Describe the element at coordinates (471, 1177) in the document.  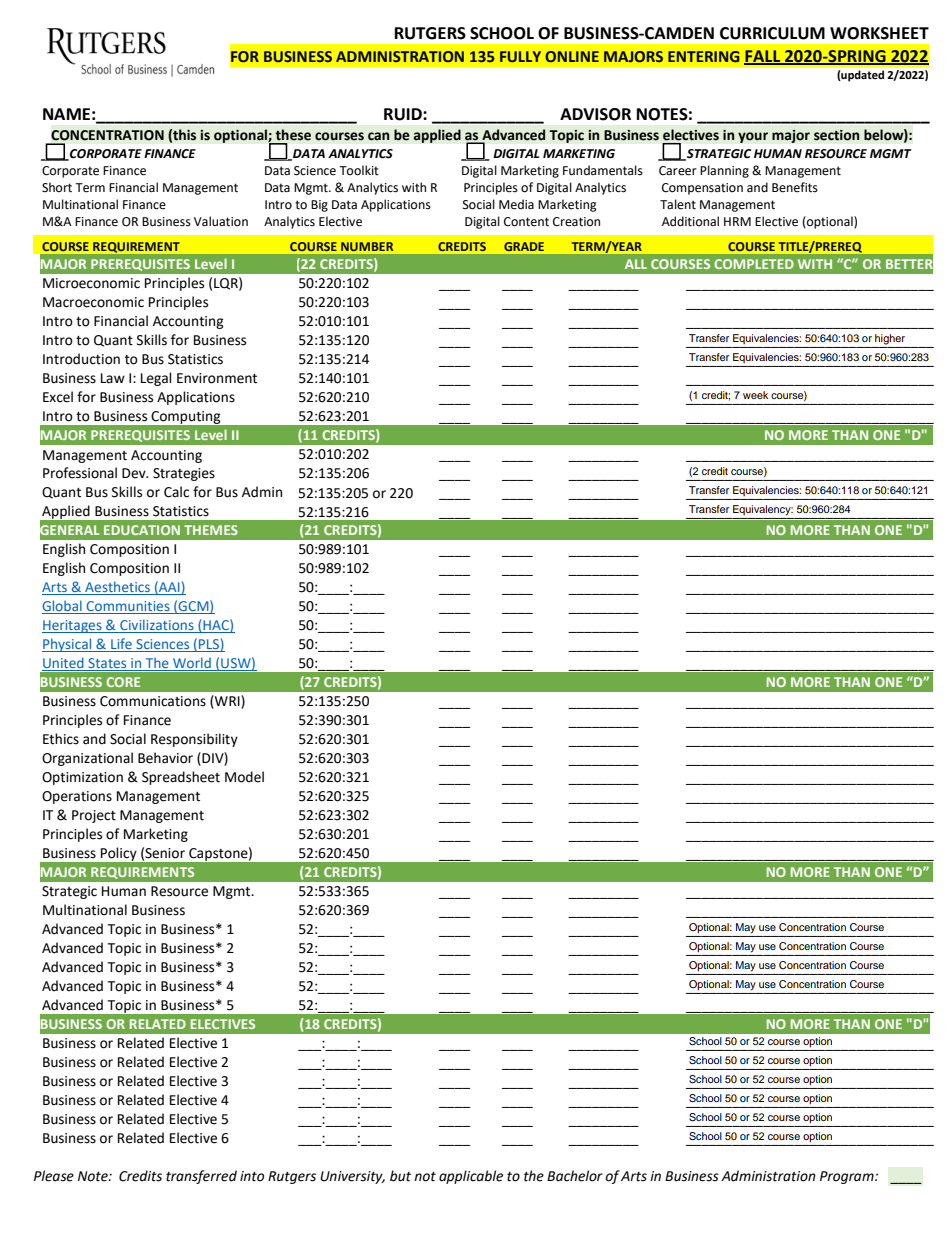
I see `applicable` at that location.
